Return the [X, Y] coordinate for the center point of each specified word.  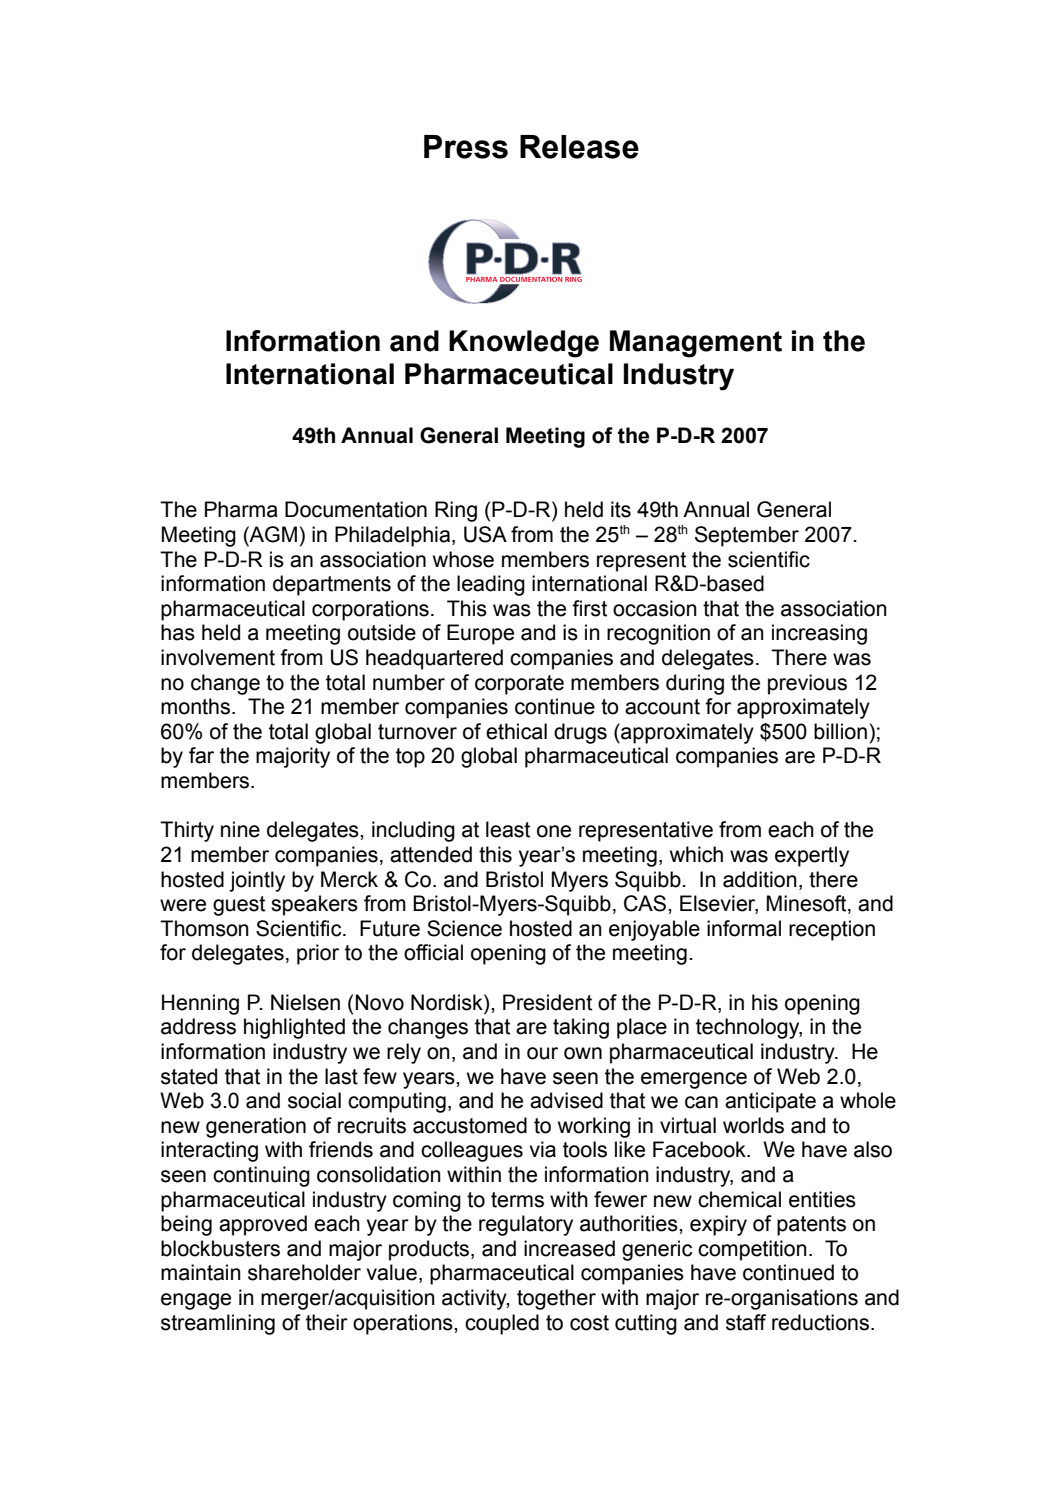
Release [579, 147]
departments [332, 585]
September [747, 536]
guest [239, 906]
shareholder [304, 1272]
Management [696, 344]
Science [464, 928]
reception [832, 930]
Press [466, 147]
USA [485, 534]
